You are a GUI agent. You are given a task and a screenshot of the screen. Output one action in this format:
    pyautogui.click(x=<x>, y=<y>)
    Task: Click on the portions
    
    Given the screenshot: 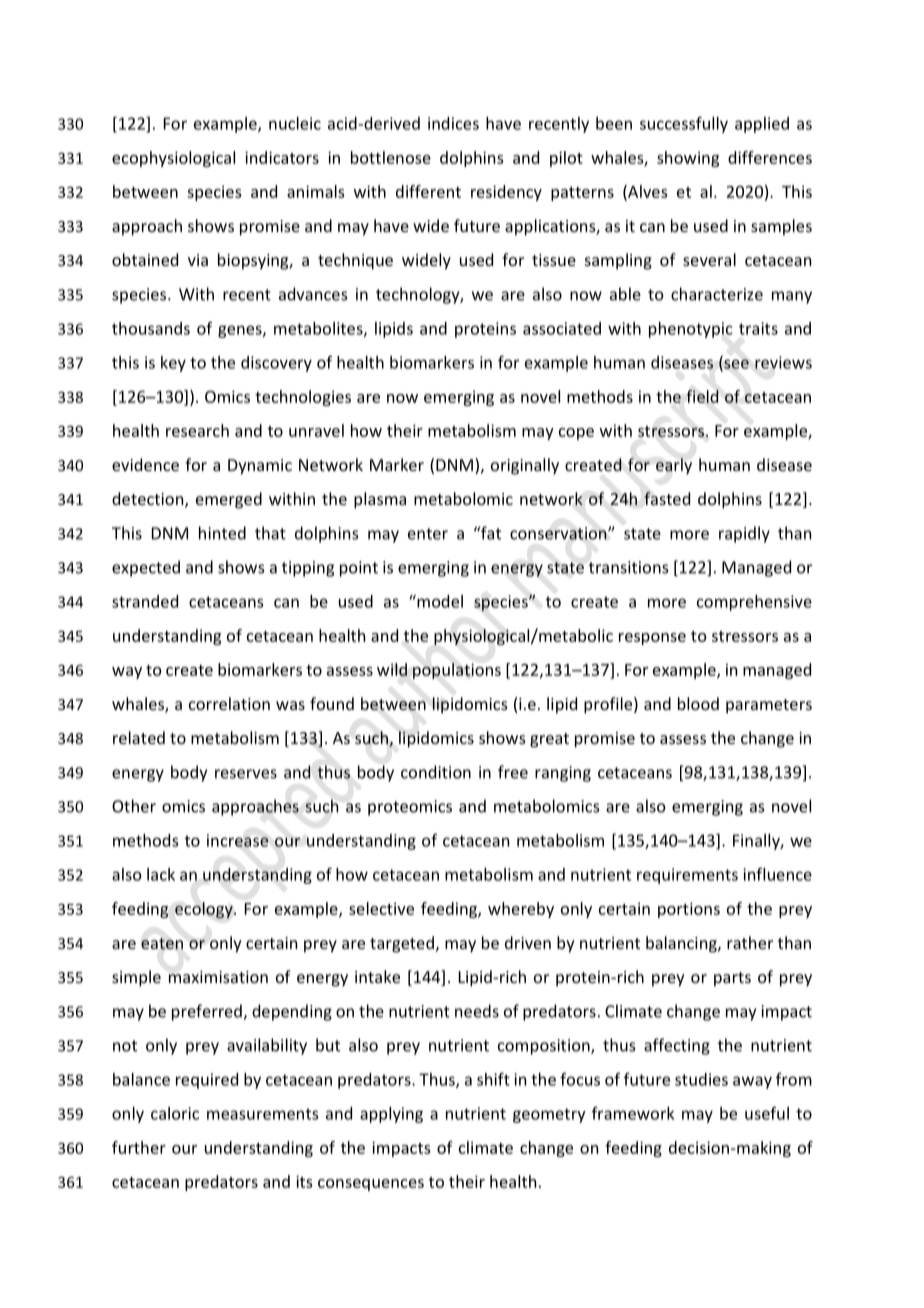 What is the action you would take?
    pyautogui.click(x=689, y=910)
